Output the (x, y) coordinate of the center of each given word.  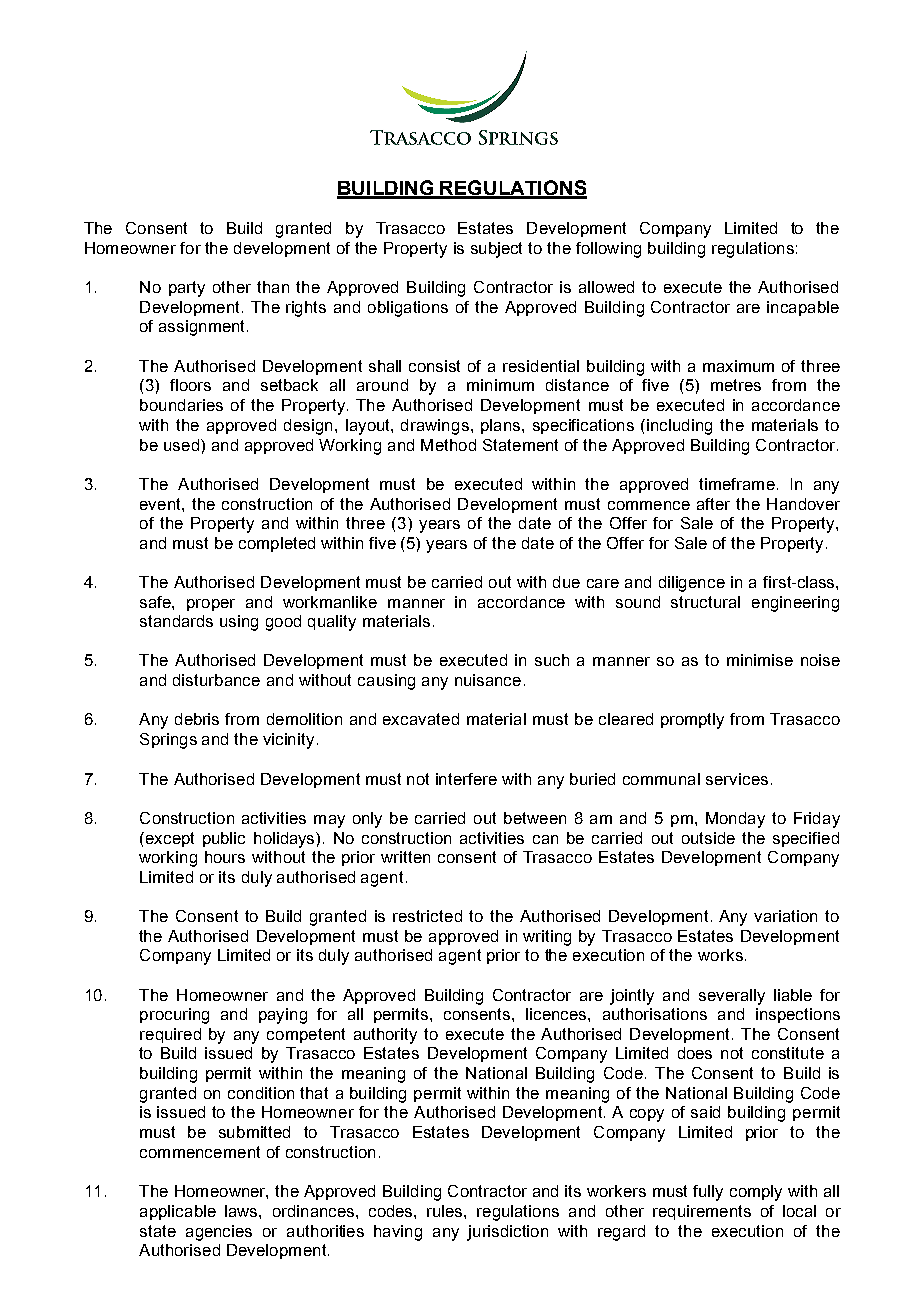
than (273, 287)
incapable (803, 308)
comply (756, 1193)
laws (242, 1211)
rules (446, 1211)
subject (496, 250)
